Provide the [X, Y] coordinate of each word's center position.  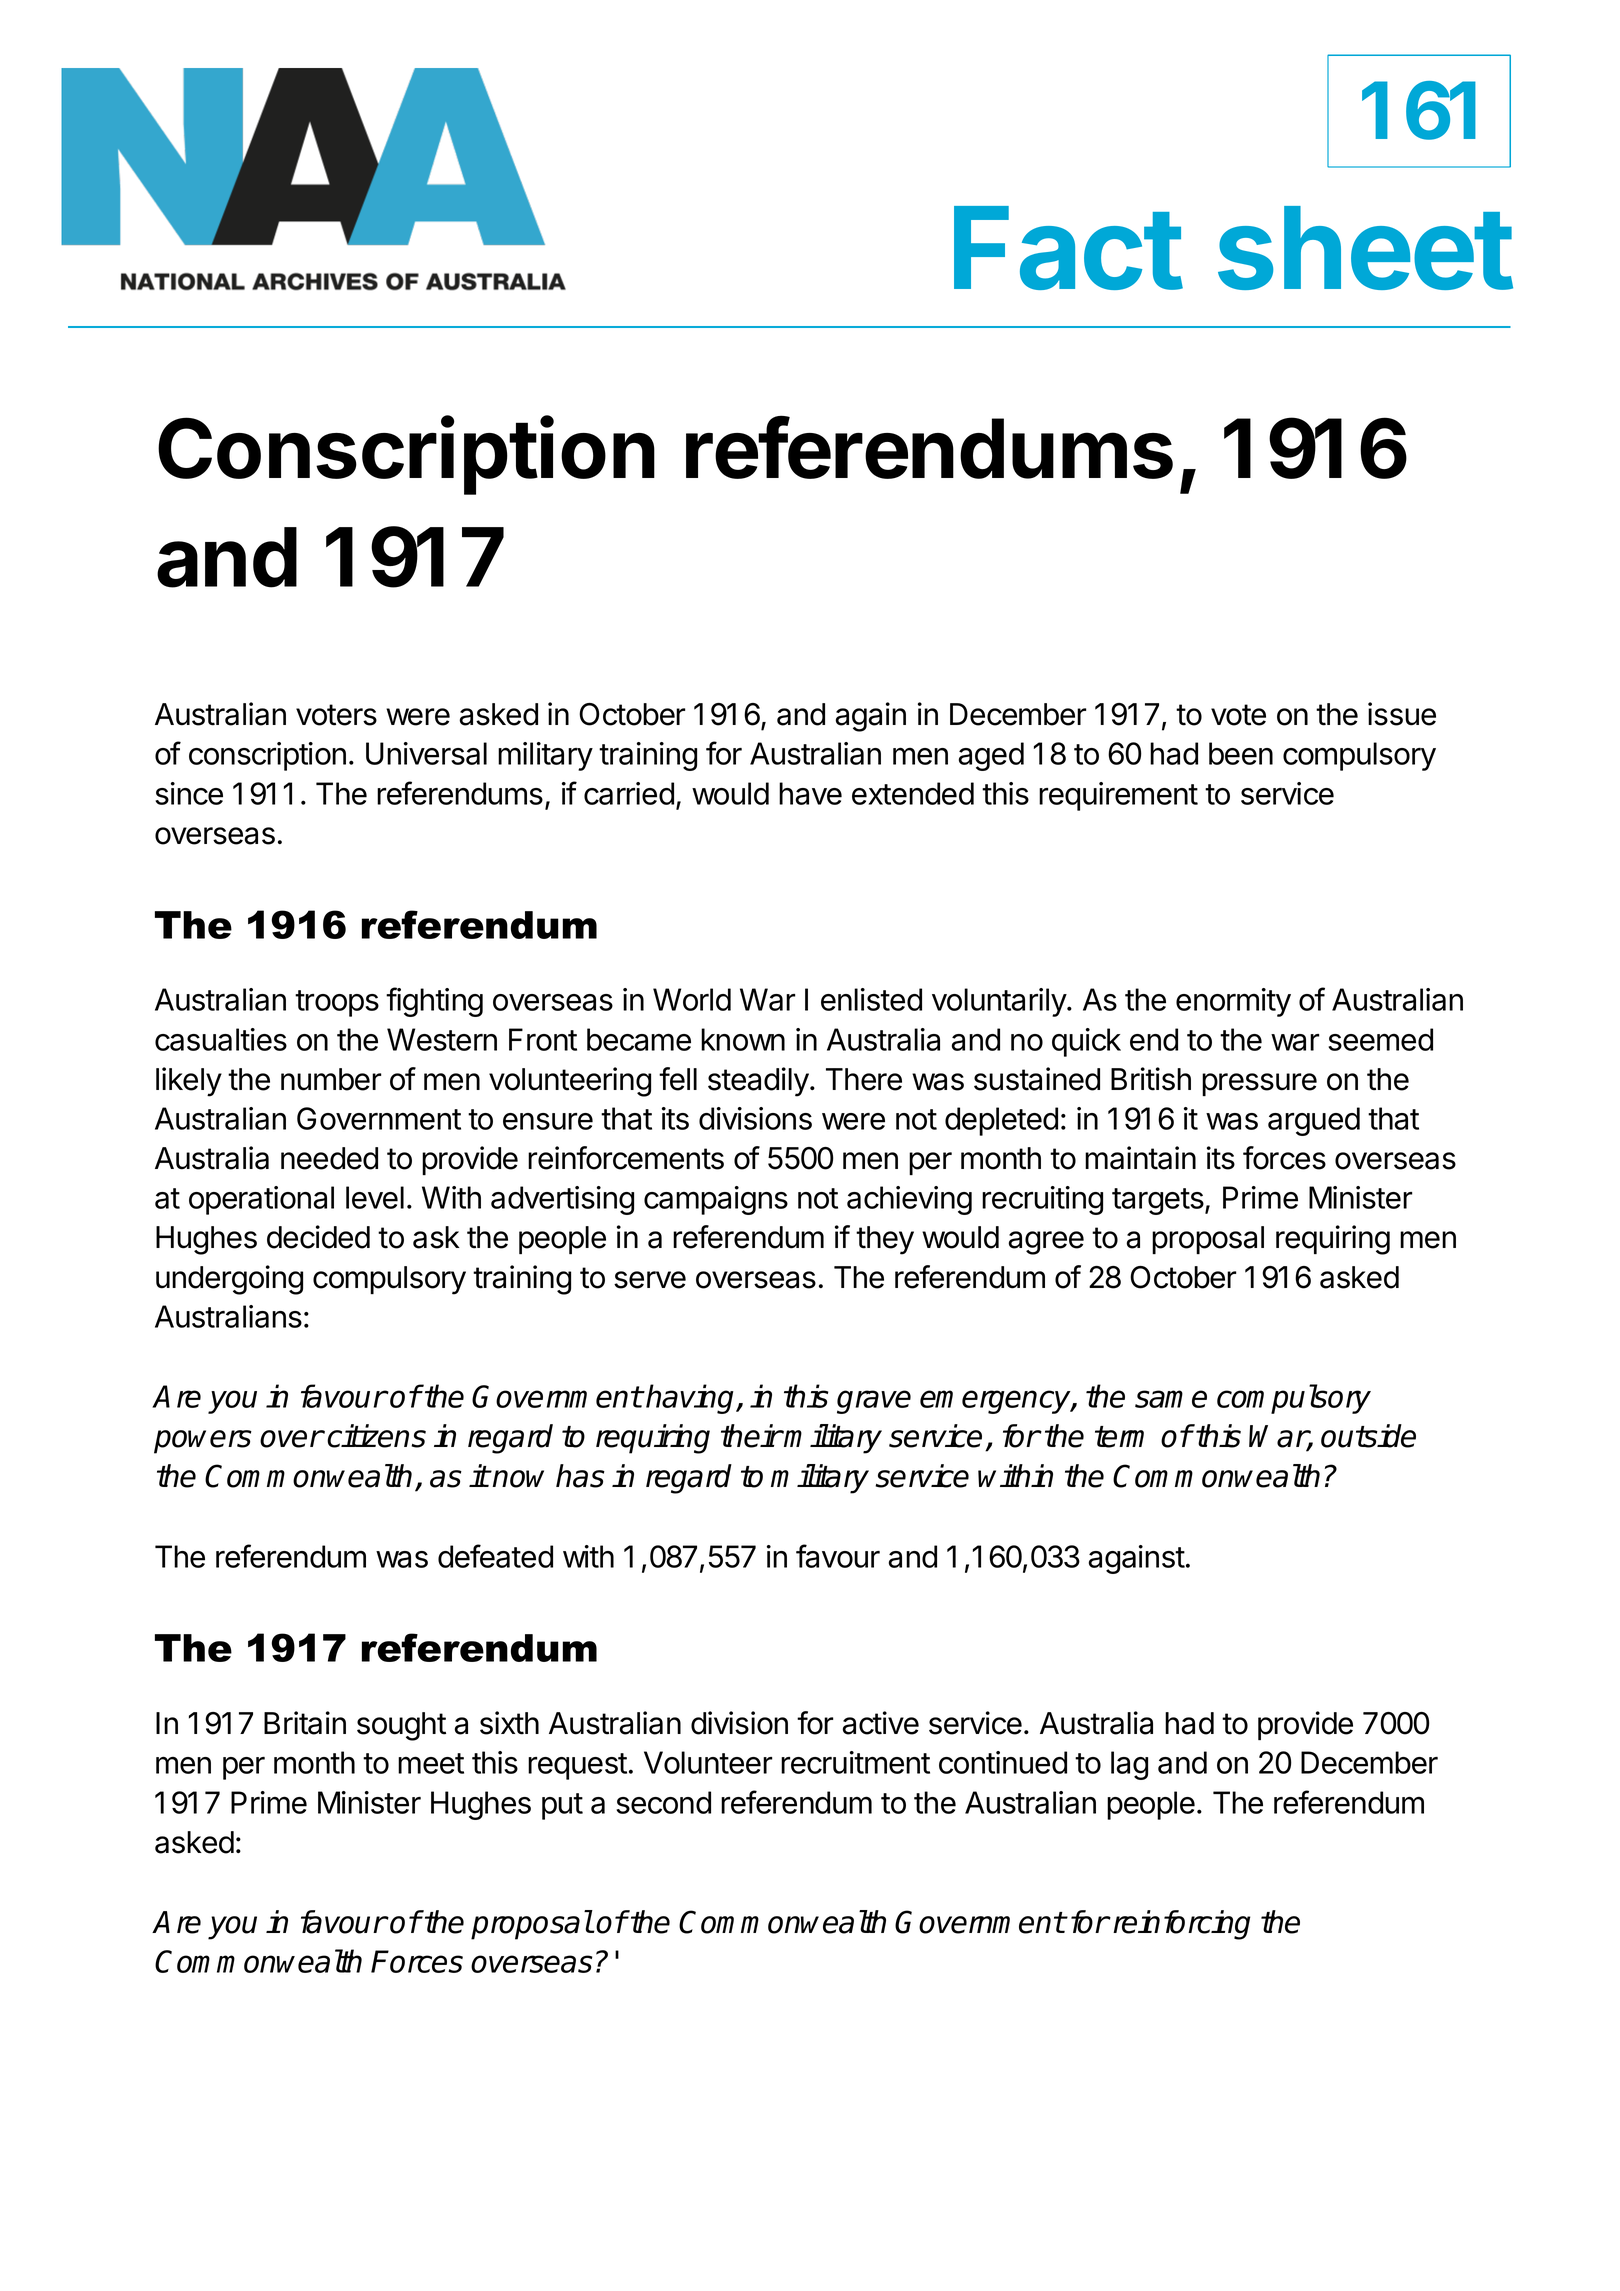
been [1241, 753]
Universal [426, 753]
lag [1129, 1765]
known [743, 1039]
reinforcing [1181, 1925]
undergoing [229, 1280]
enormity [1233, 1002]
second [663, 1802]
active [880, 1723]
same [1171, 1399]
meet [431, 1763]
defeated [495, 1556]
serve [650, 1280]
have [810, 793]
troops [337, 1003]
